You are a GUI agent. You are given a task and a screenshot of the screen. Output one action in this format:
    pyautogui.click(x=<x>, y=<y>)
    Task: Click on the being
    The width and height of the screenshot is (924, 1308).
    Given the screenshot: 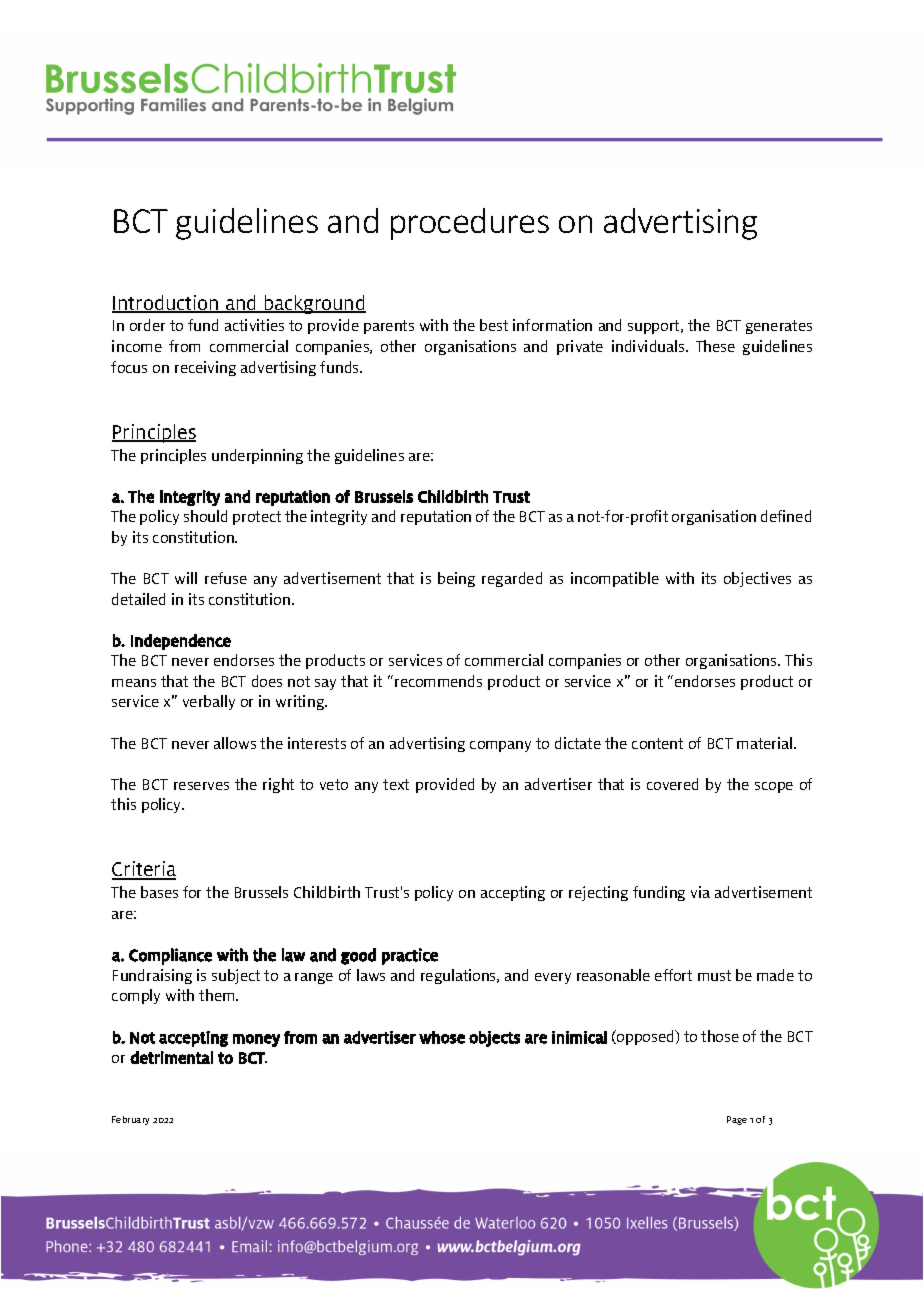 What is the action you would take?
    pyautogui.click(x=456, y=579)
